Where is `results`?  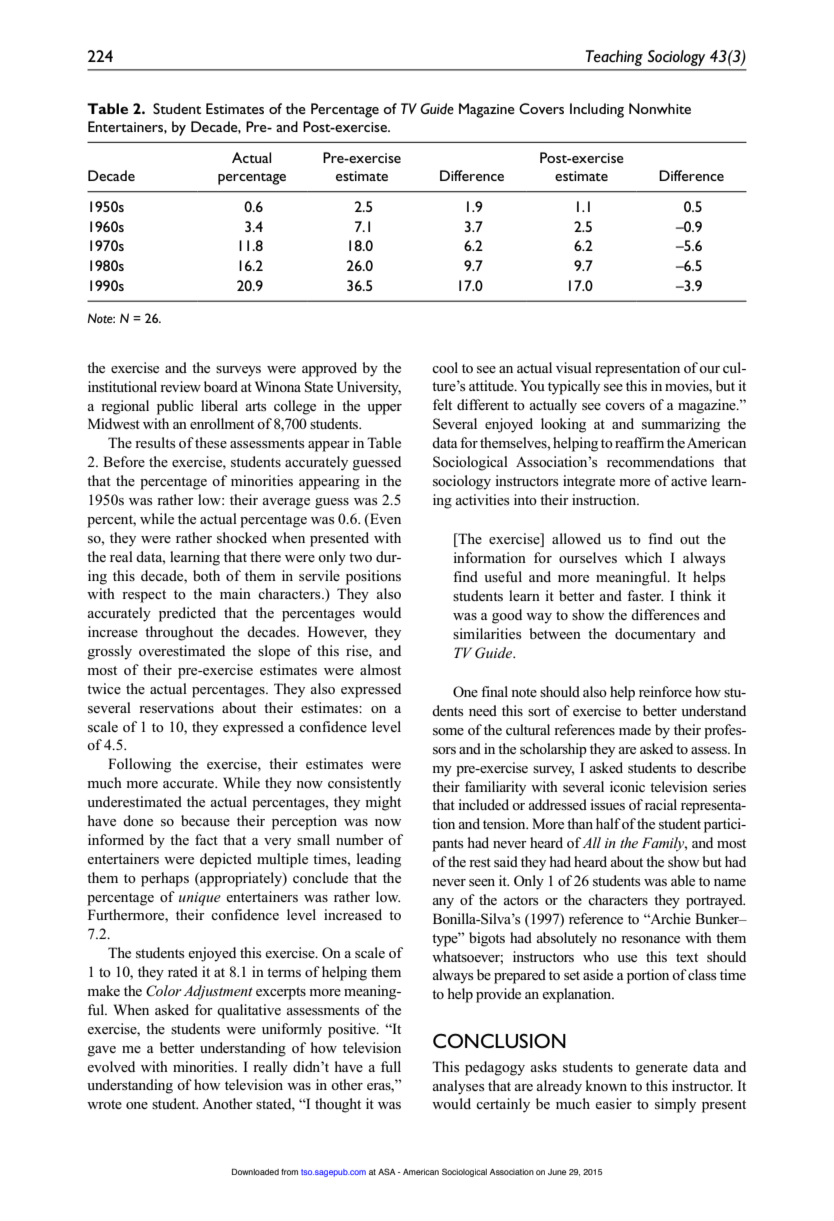 results is located at coordinates (155, 443).
